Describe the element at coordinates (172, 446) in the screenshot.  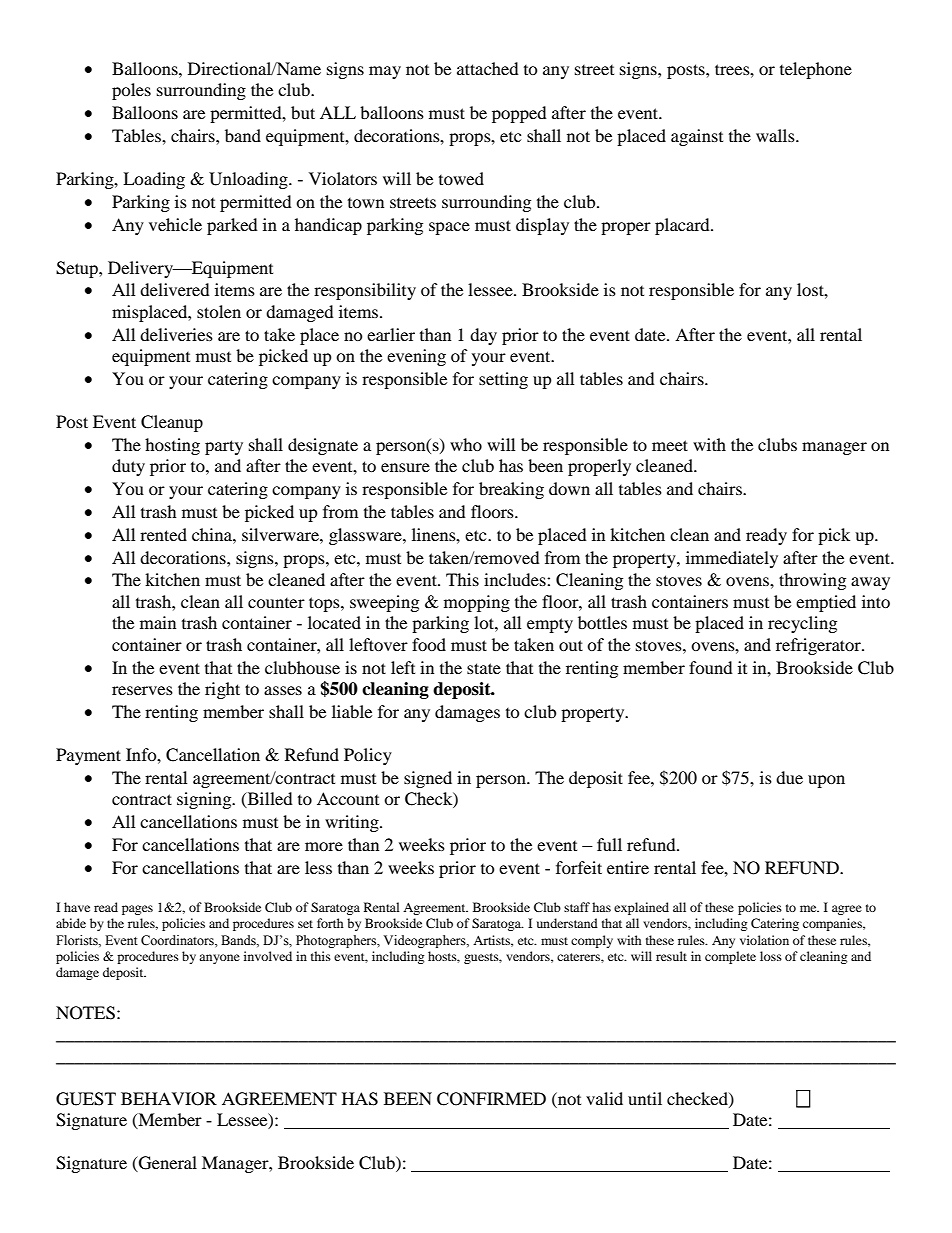
I see `hosting` at that location.
